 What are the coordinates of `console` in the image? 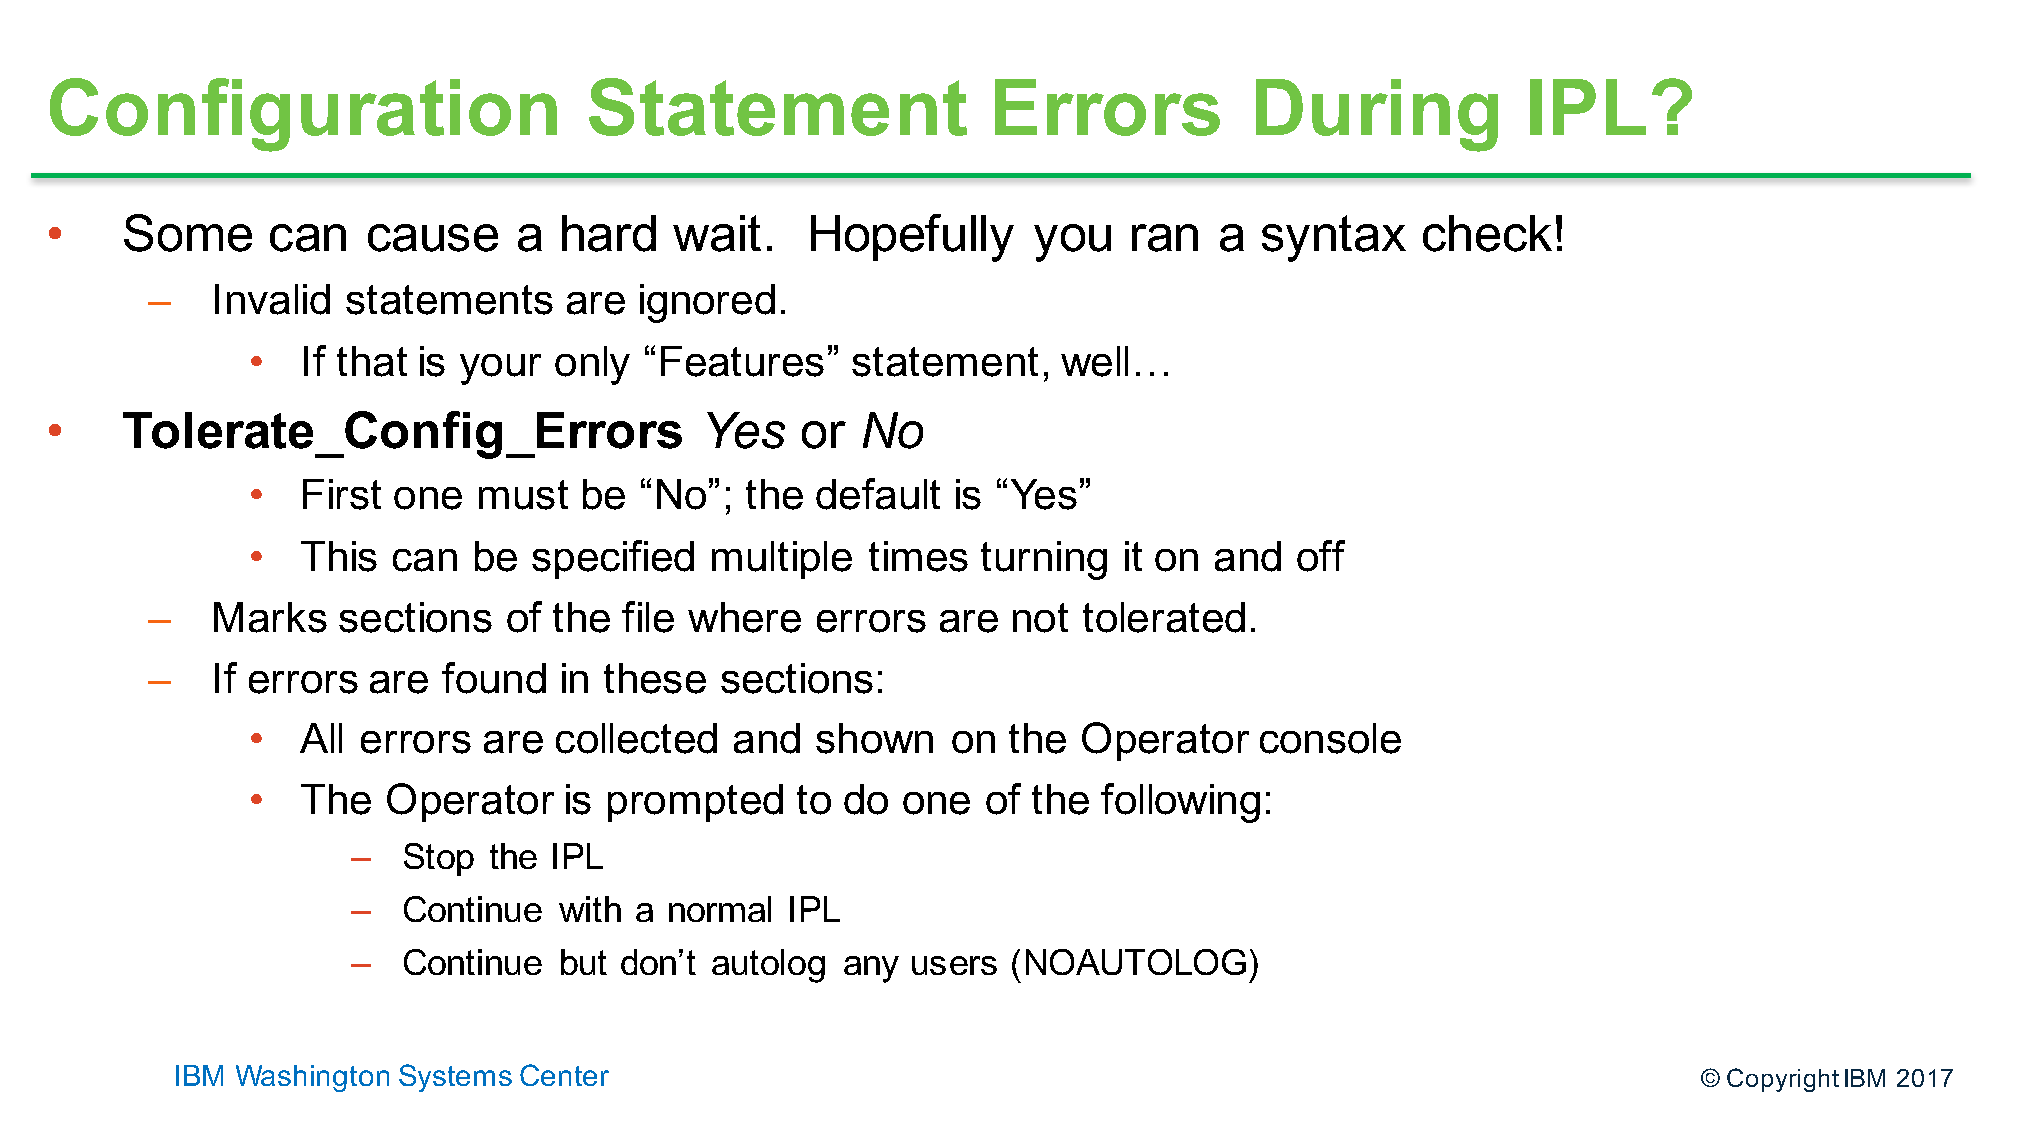 It's located at (1330, 738).
